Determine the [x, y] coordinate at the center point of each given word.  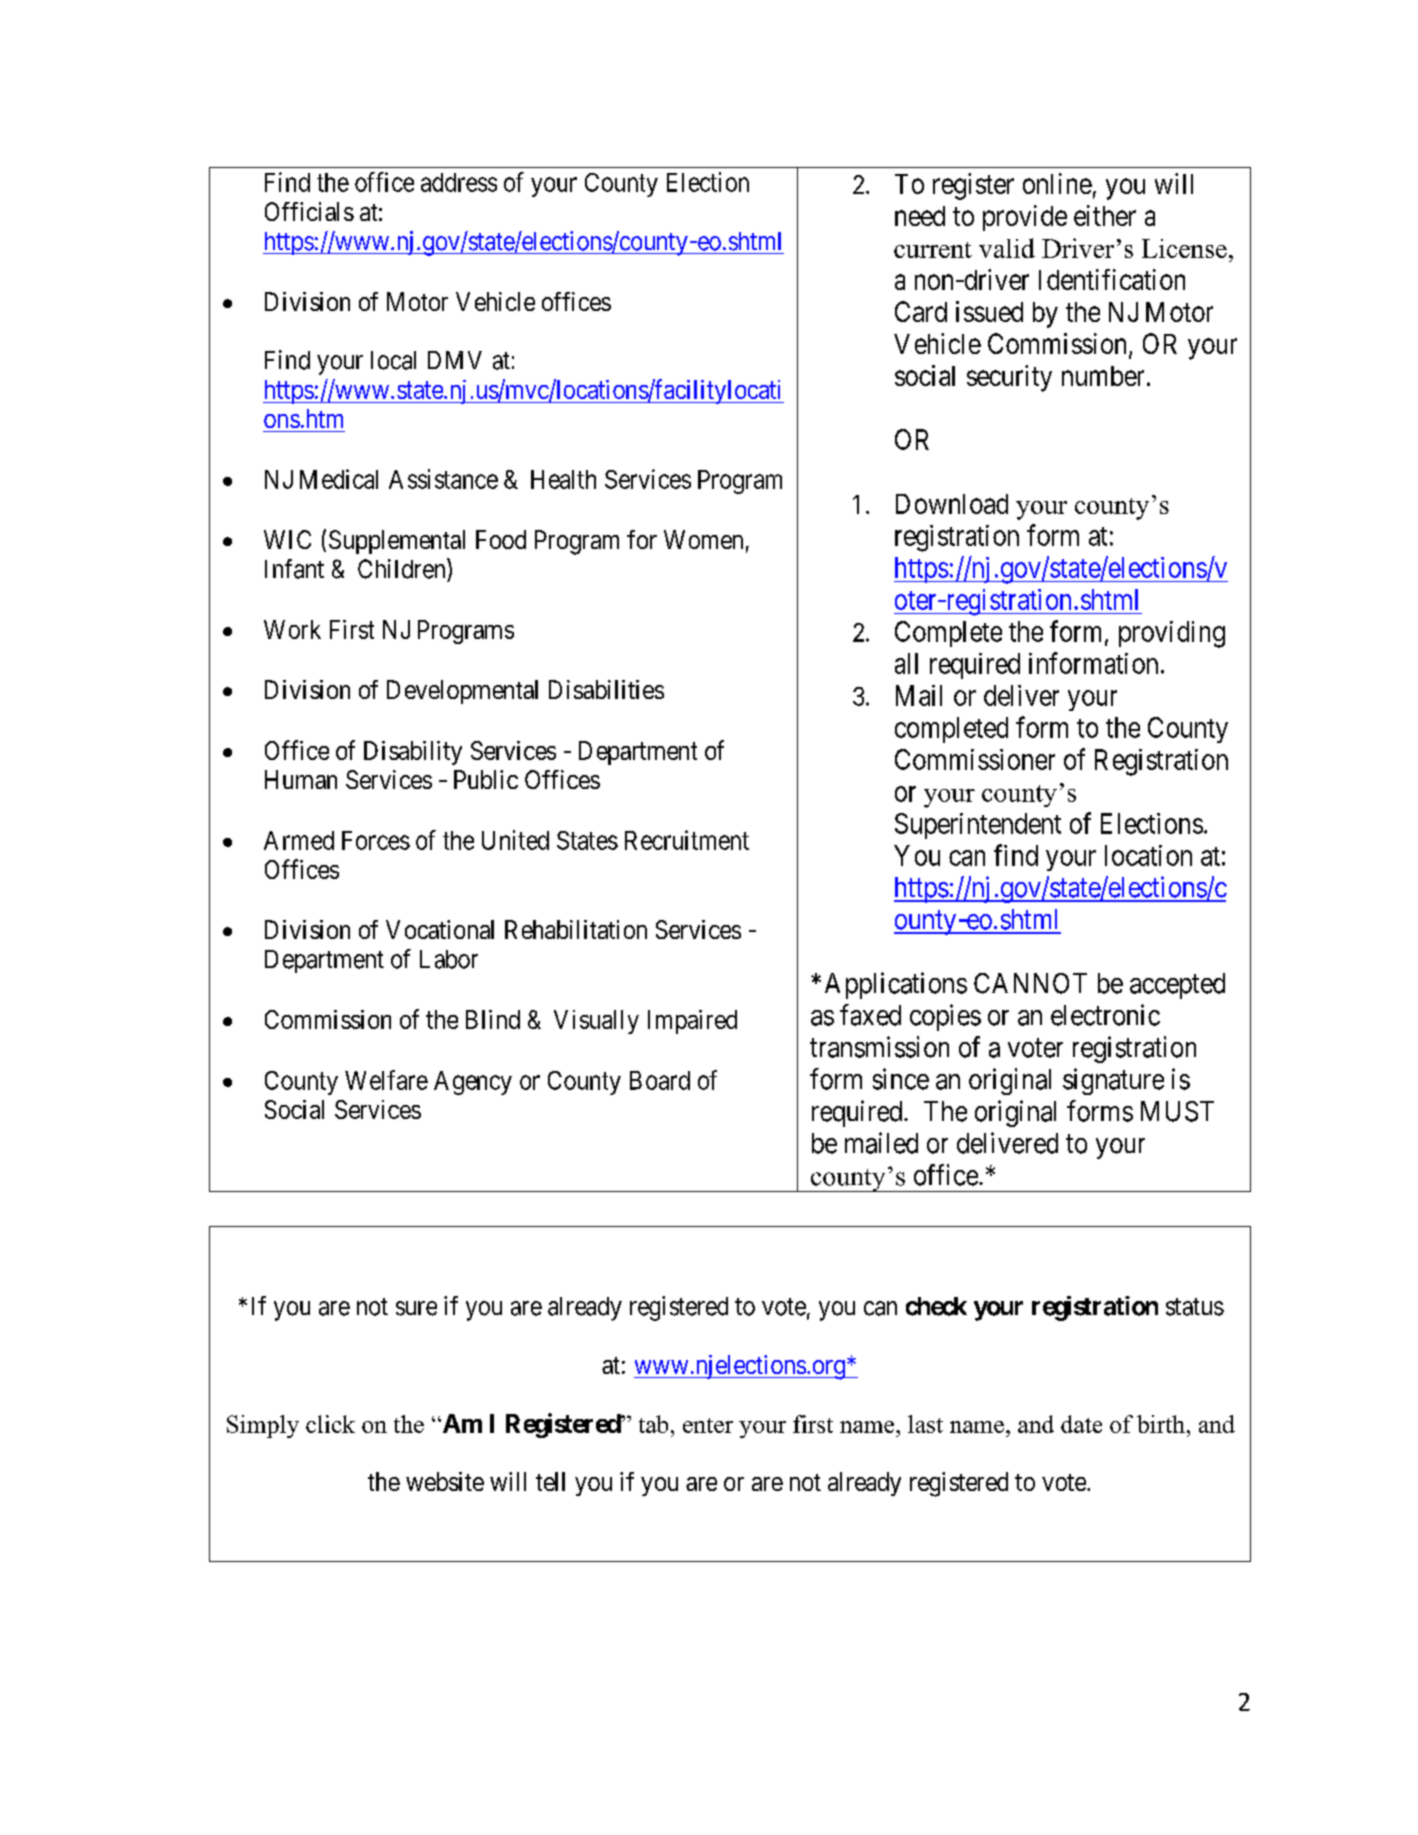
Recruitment [687, 840]
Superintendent [978, 826]
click [330, 1424]
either [1105, 215]
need [920, 216]
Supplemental [397, 542]
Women [703, 539]
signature [1113, 1081]
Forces [376, 840]
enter [708, 1425]
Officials [309, 211]
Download [952, 504]
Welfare [386, 1080]
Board [660, 1080]
